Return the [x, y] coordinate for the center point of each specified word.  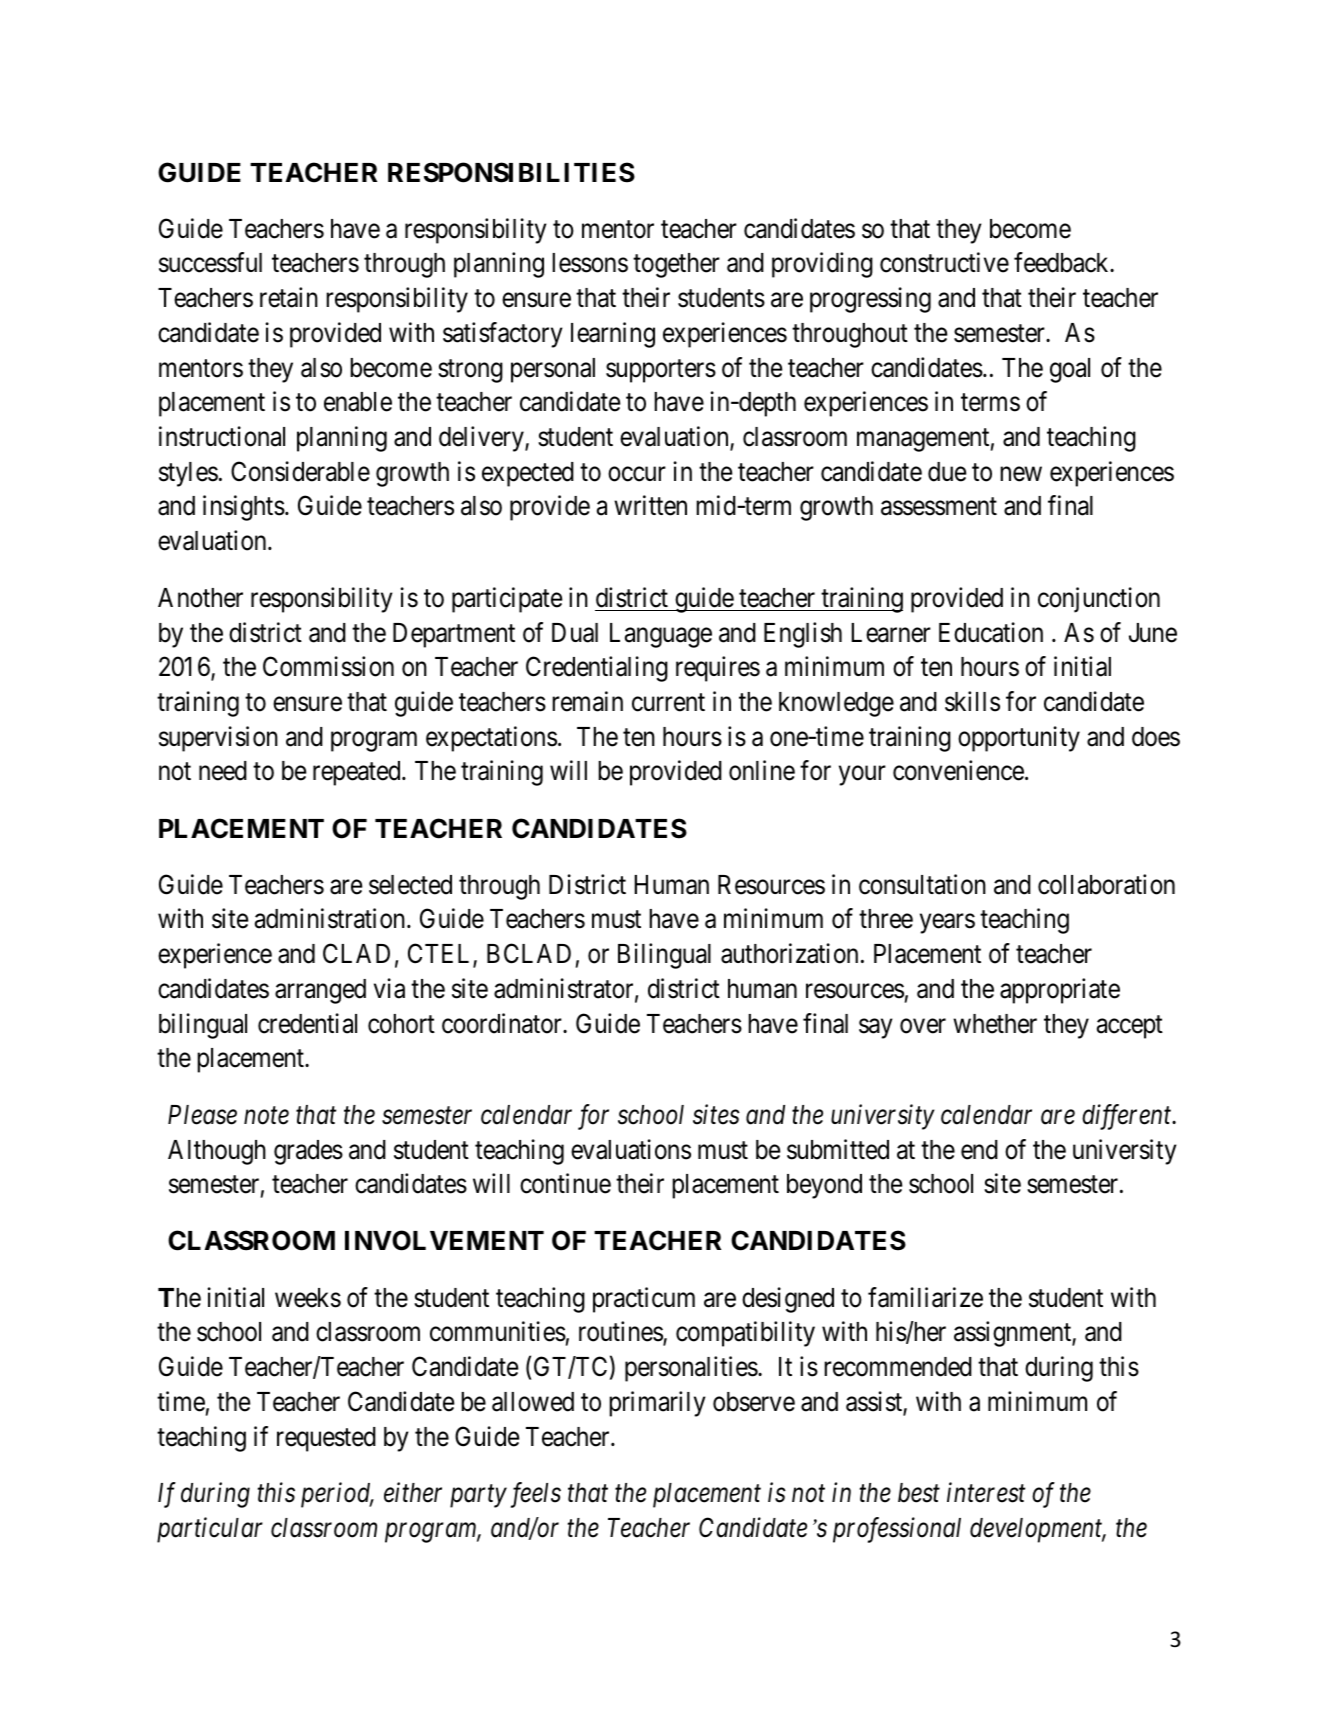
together [676, 265]
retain [289, 297]
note [266, 1116]
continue [565, 1183]
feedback [1062, 262]
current [668, 703]
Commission [328, 666]
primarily [657, 1404]
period [337, 1495]
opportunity [1019, 739]
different [1128, 1117]
